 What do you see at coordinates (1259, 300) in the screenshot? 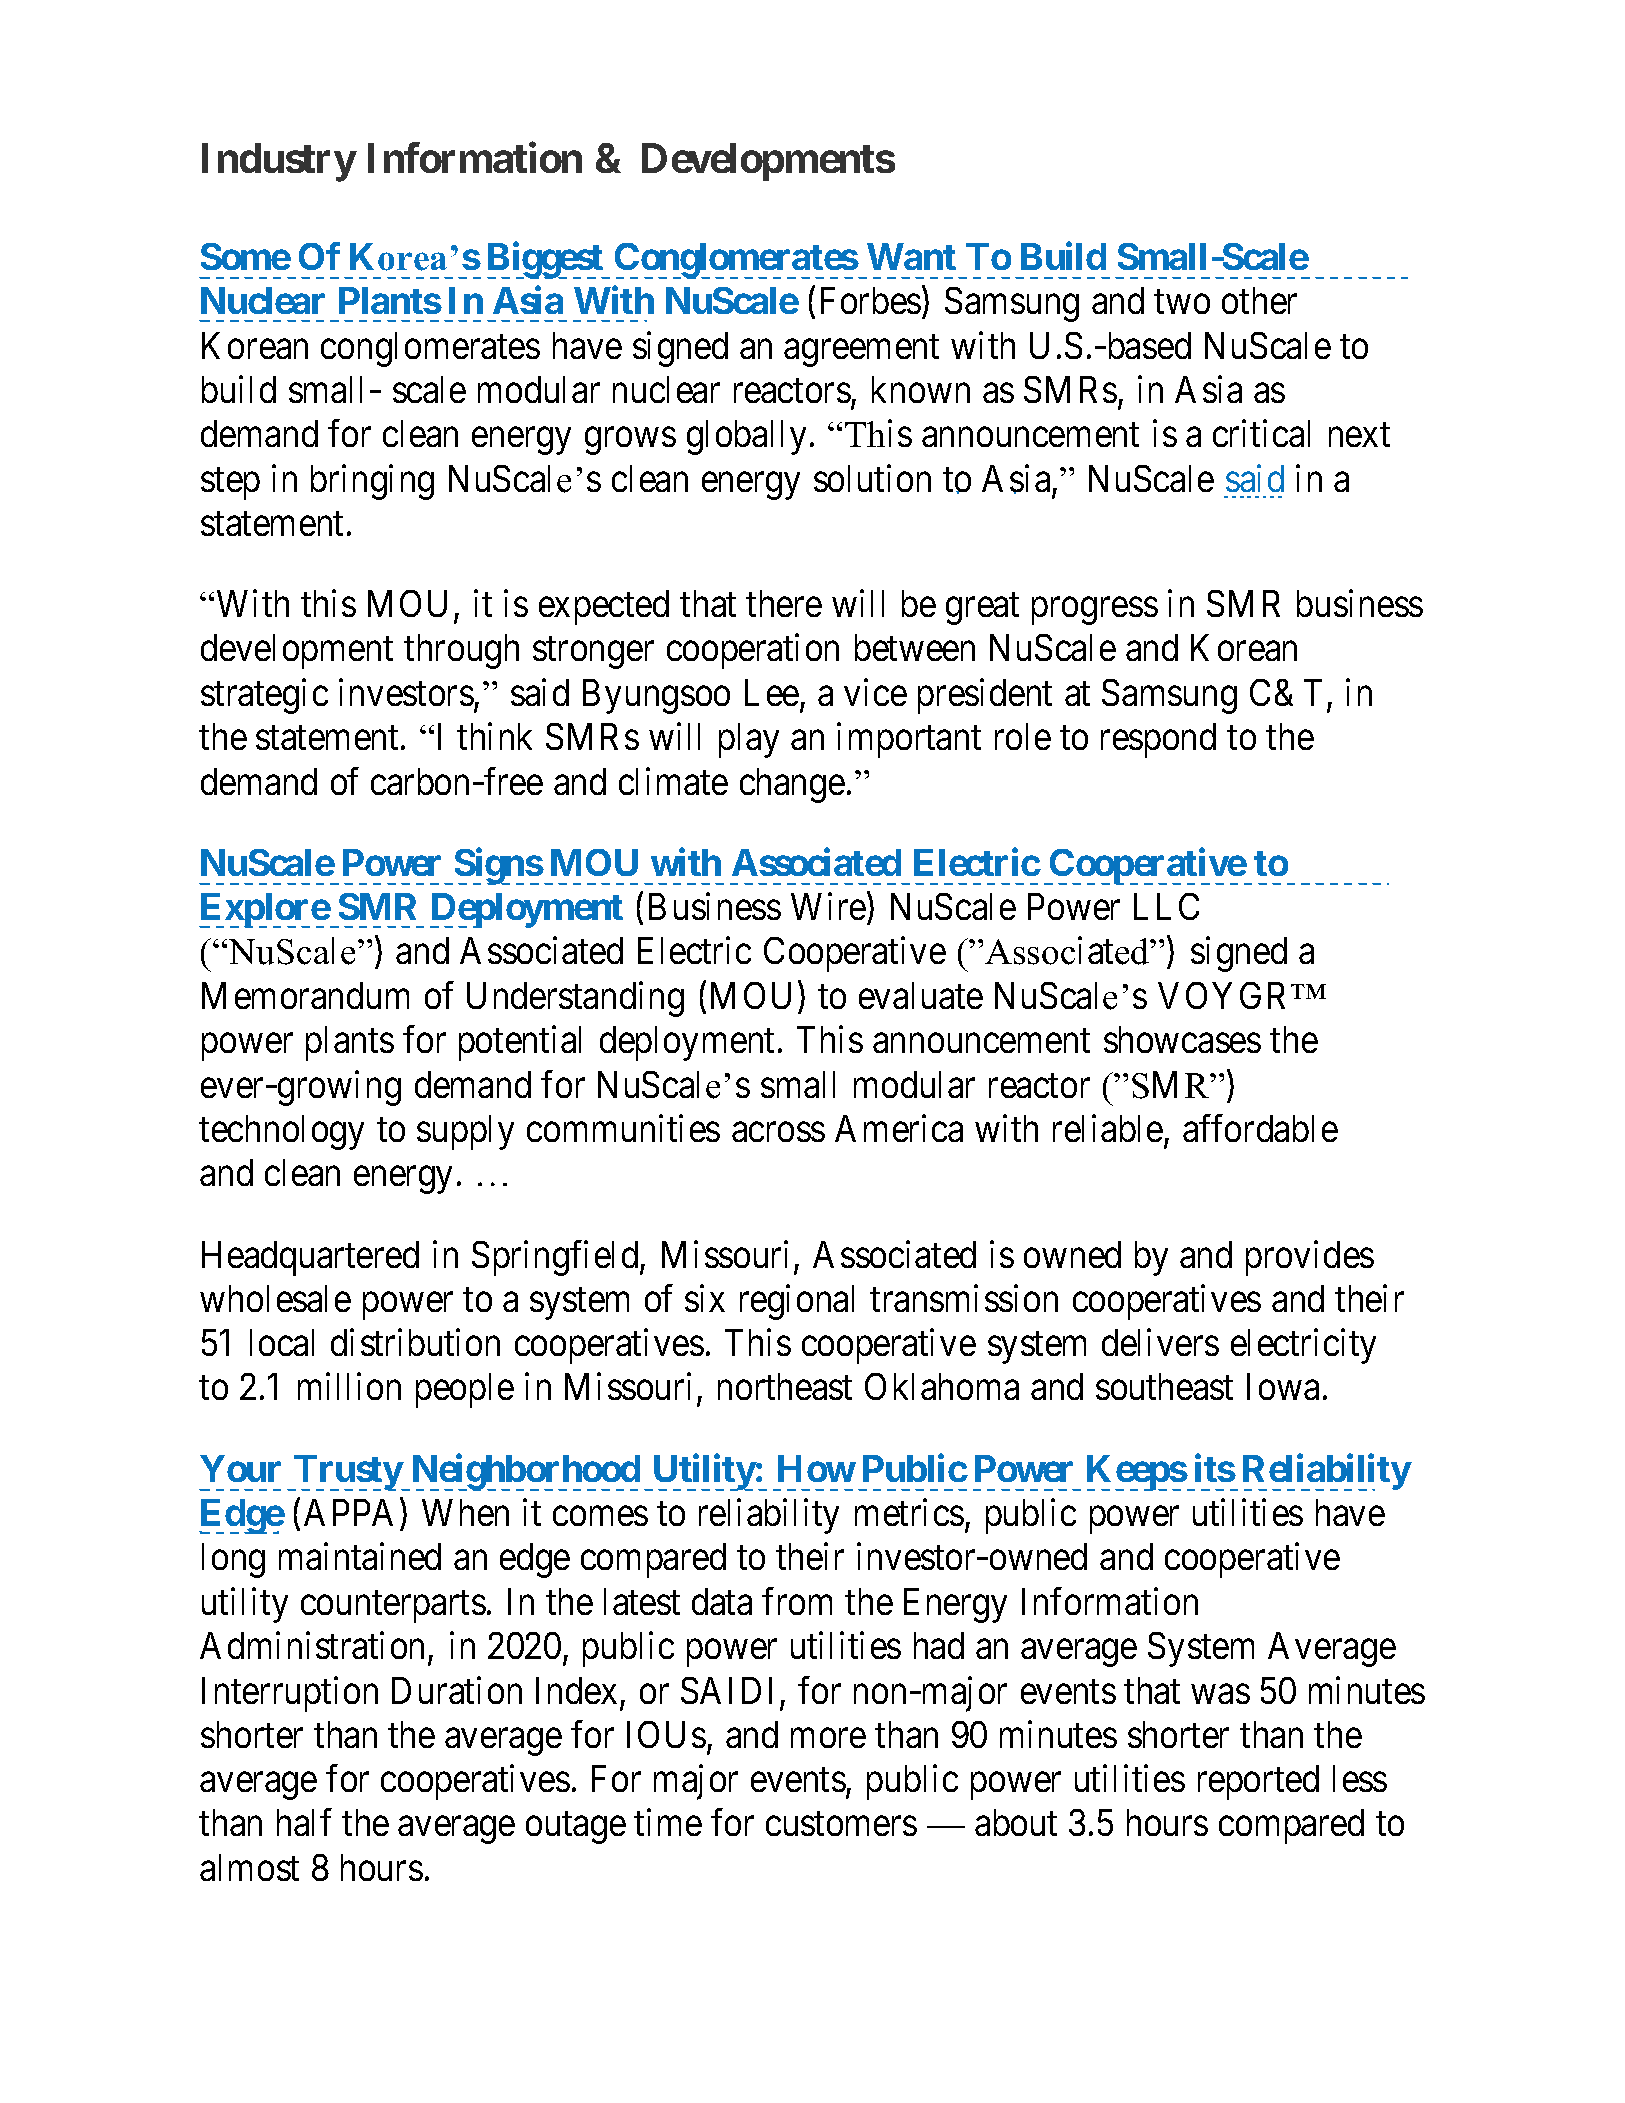
I see `other` at bounding box center [1259, 300].
